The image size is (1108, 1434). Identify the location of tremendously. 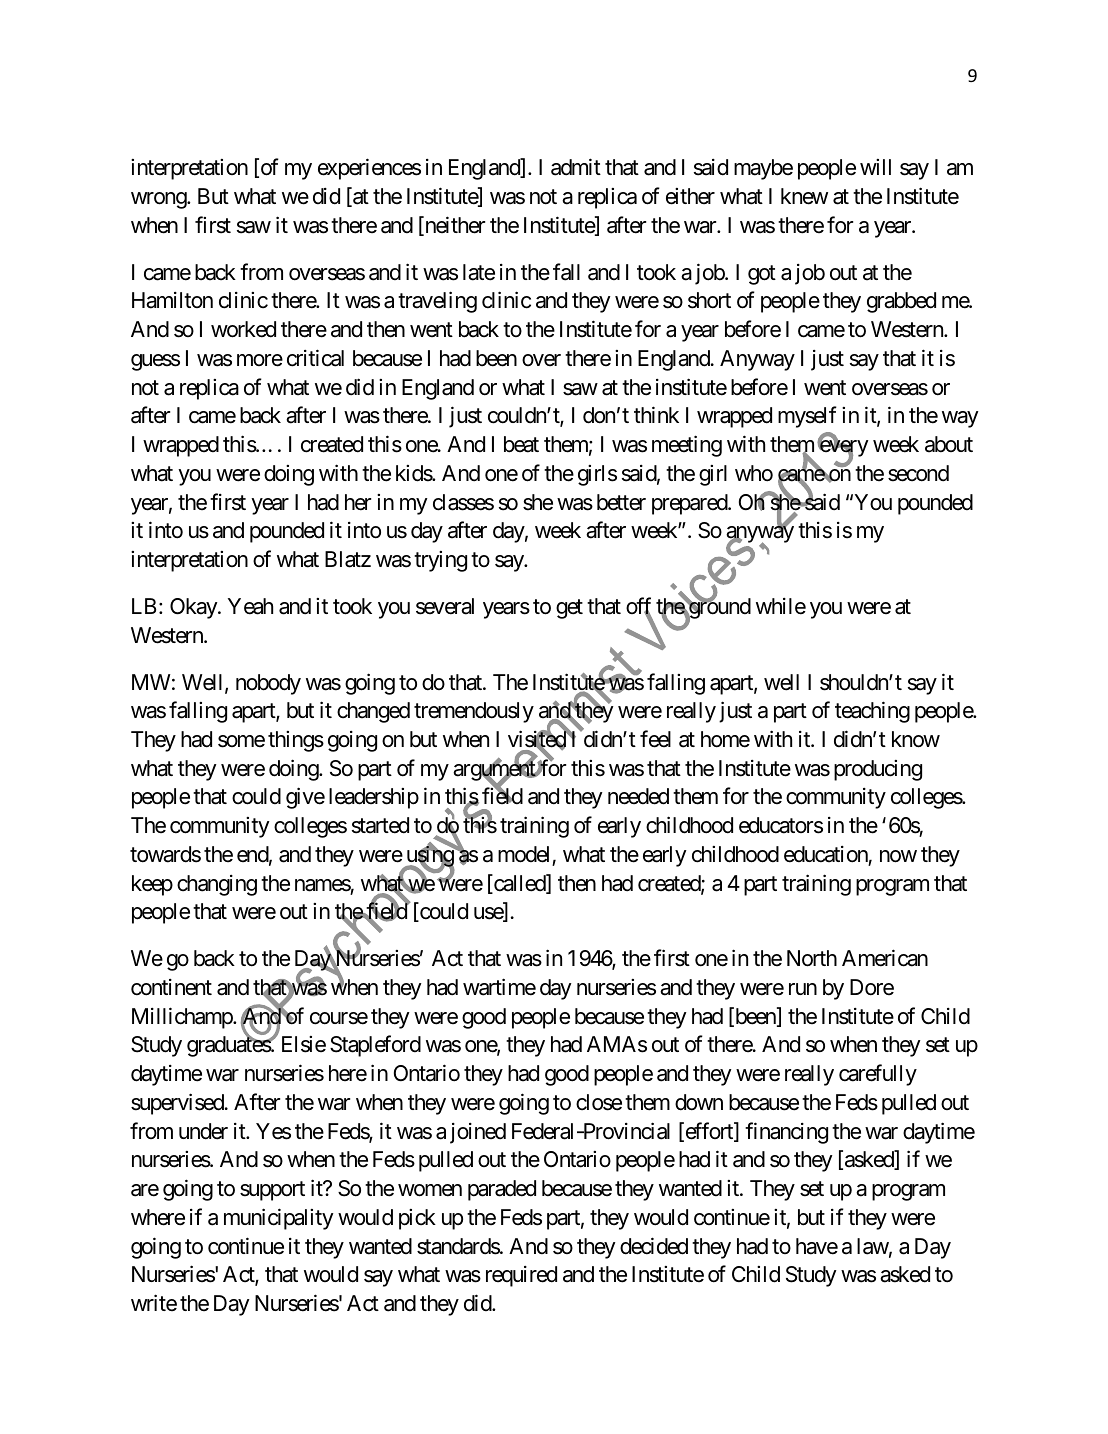
(474, 712).
